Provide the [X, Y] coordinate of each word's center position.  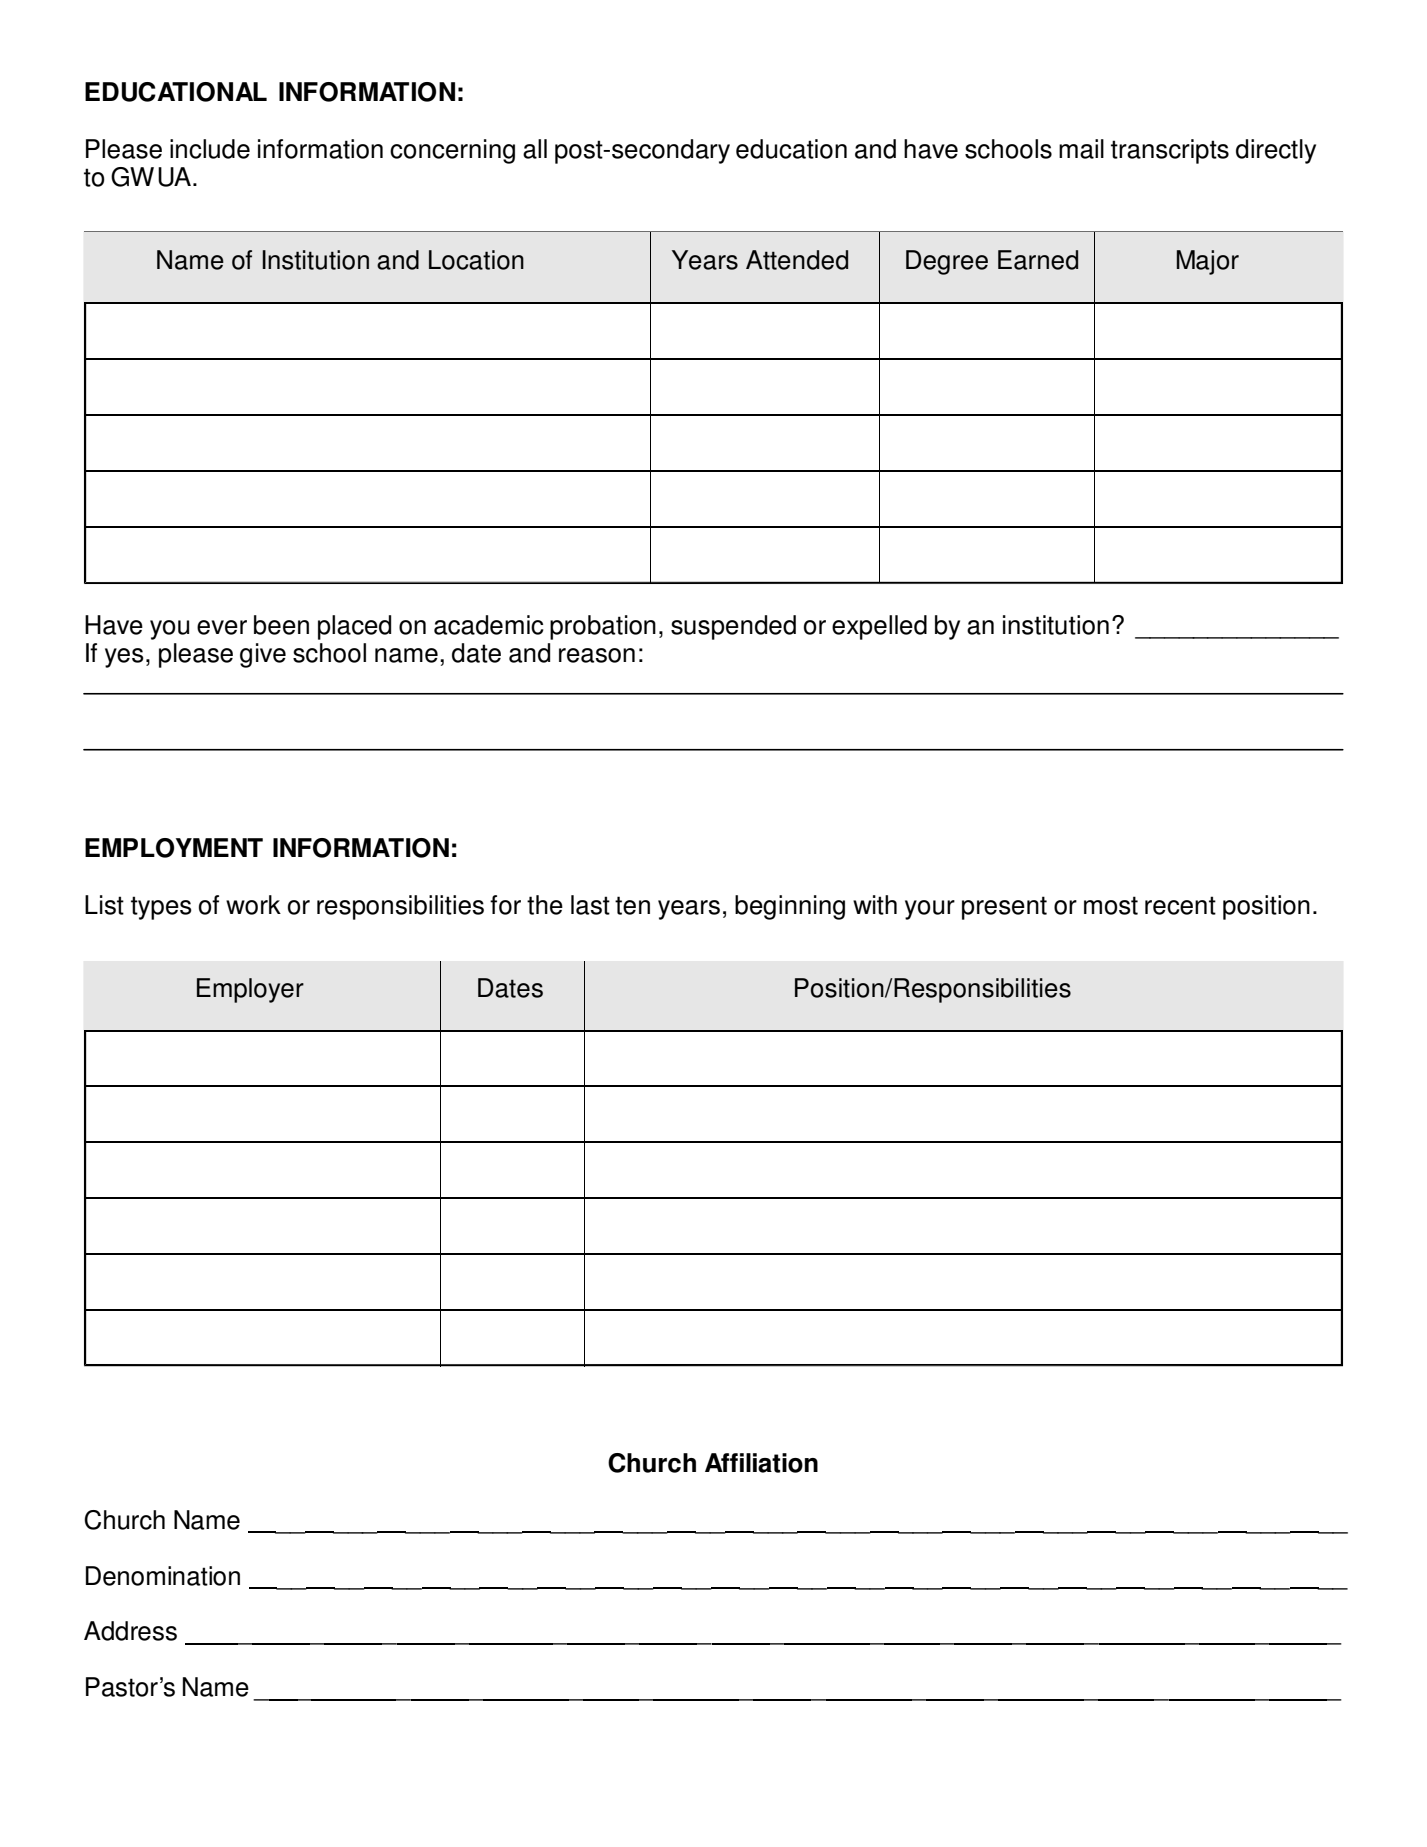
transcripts [1170, 151]
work [253, 905]
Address [130, 1631]
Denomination [163, 1576]
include [210, 149]
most [1111, 905]
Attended [797, 260]
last [590, 905]
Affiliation [761, 1463]
